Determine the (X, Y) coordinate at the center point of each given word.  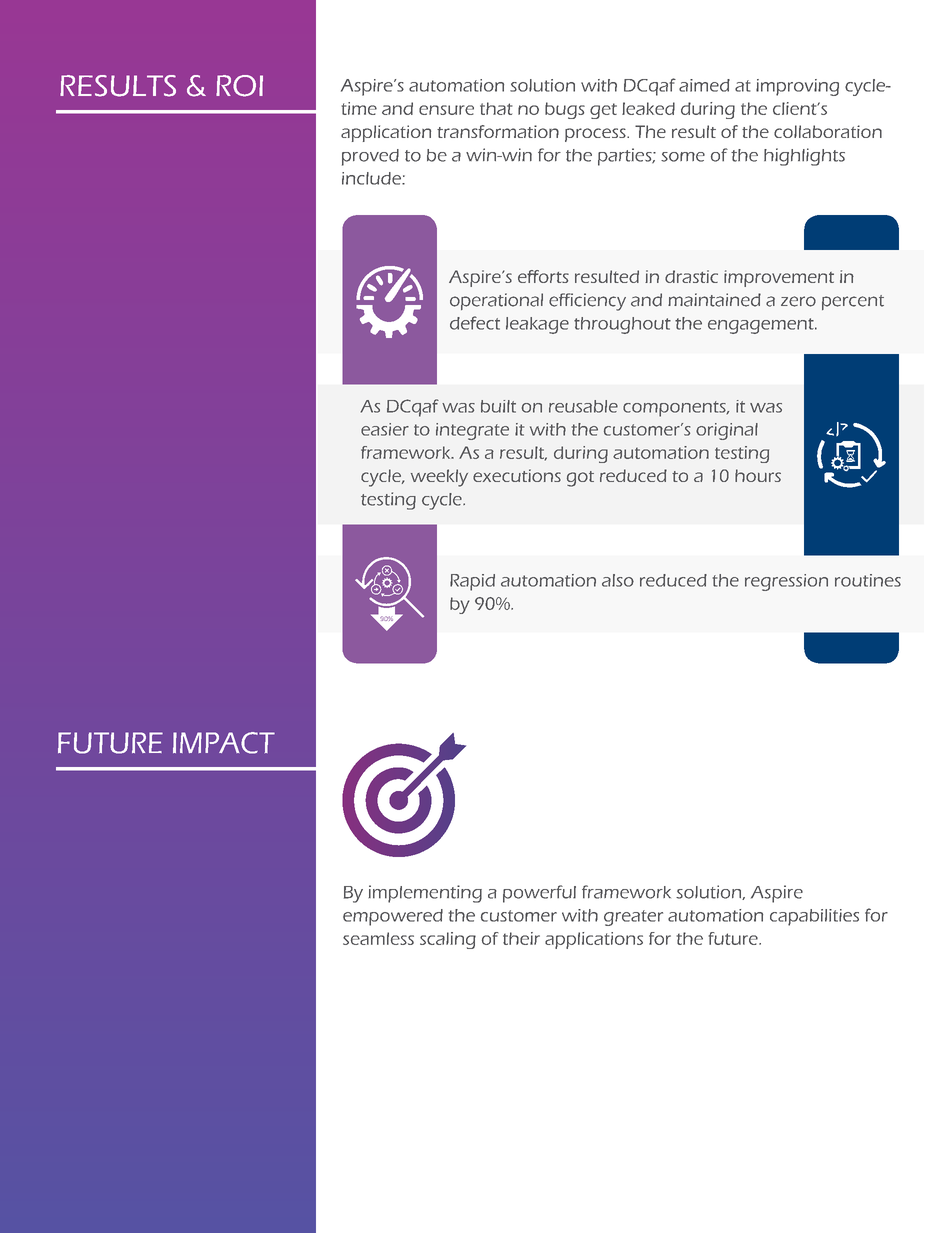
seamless (378, 938)
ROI (239, 86)
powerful (539, 894)
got (580, 479)
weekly (439, 478)
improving (797, 87)
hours (758, 475)
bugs (565, 110)
